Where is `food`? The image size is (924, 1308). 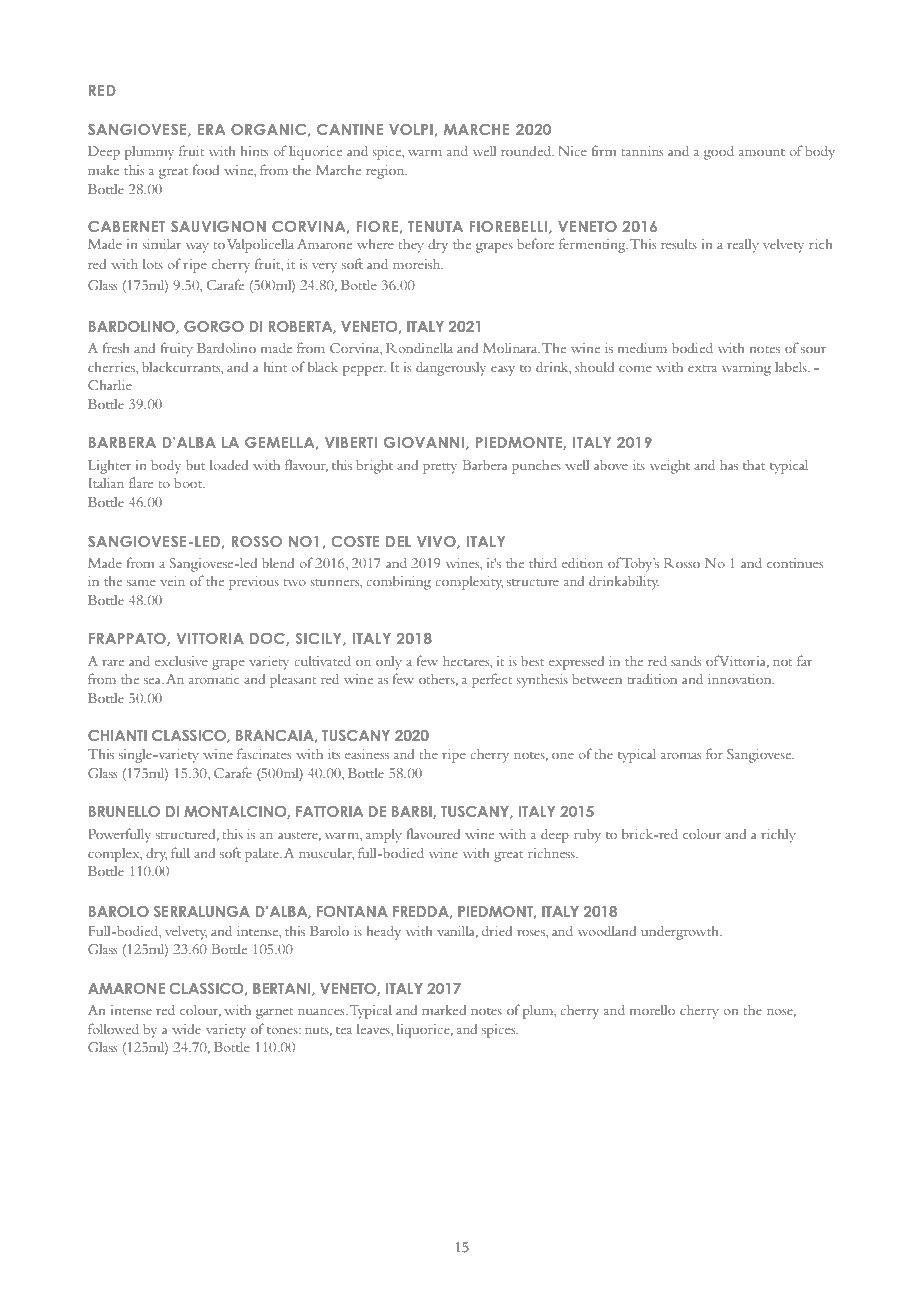
food is located at coordinates (206, 169).
